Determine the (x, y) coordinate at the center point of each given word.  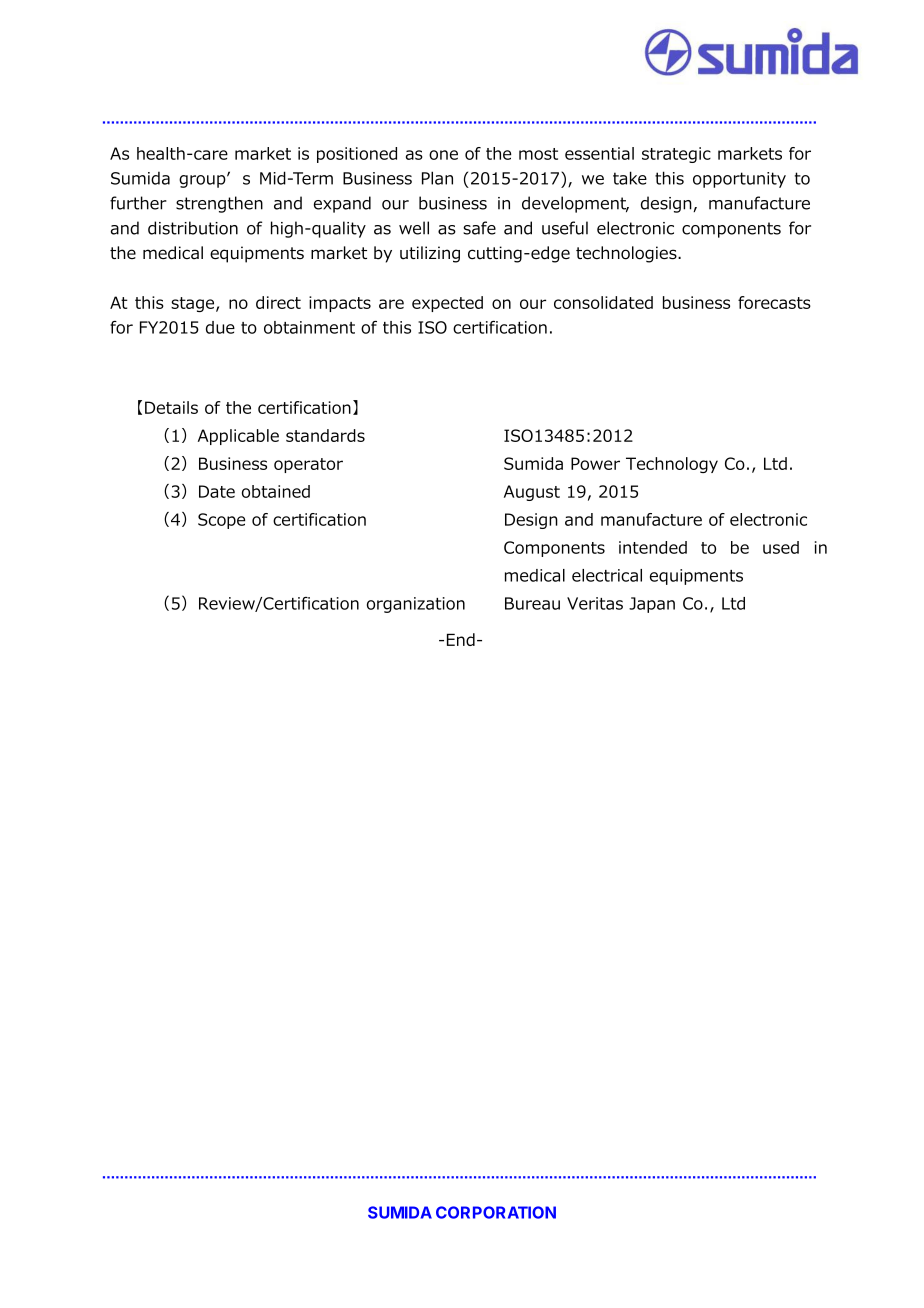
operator (308, 465)
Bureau (532, 603)
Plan (437, 178)
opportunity (739, 180)
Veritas (595, 603)
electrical (607, 575)
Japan (652, 605)
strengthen (219, 204)
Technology (672, 465)
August (532, 493)
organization (416, 605)
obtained (276, 491)
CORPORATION (496, 1212)
